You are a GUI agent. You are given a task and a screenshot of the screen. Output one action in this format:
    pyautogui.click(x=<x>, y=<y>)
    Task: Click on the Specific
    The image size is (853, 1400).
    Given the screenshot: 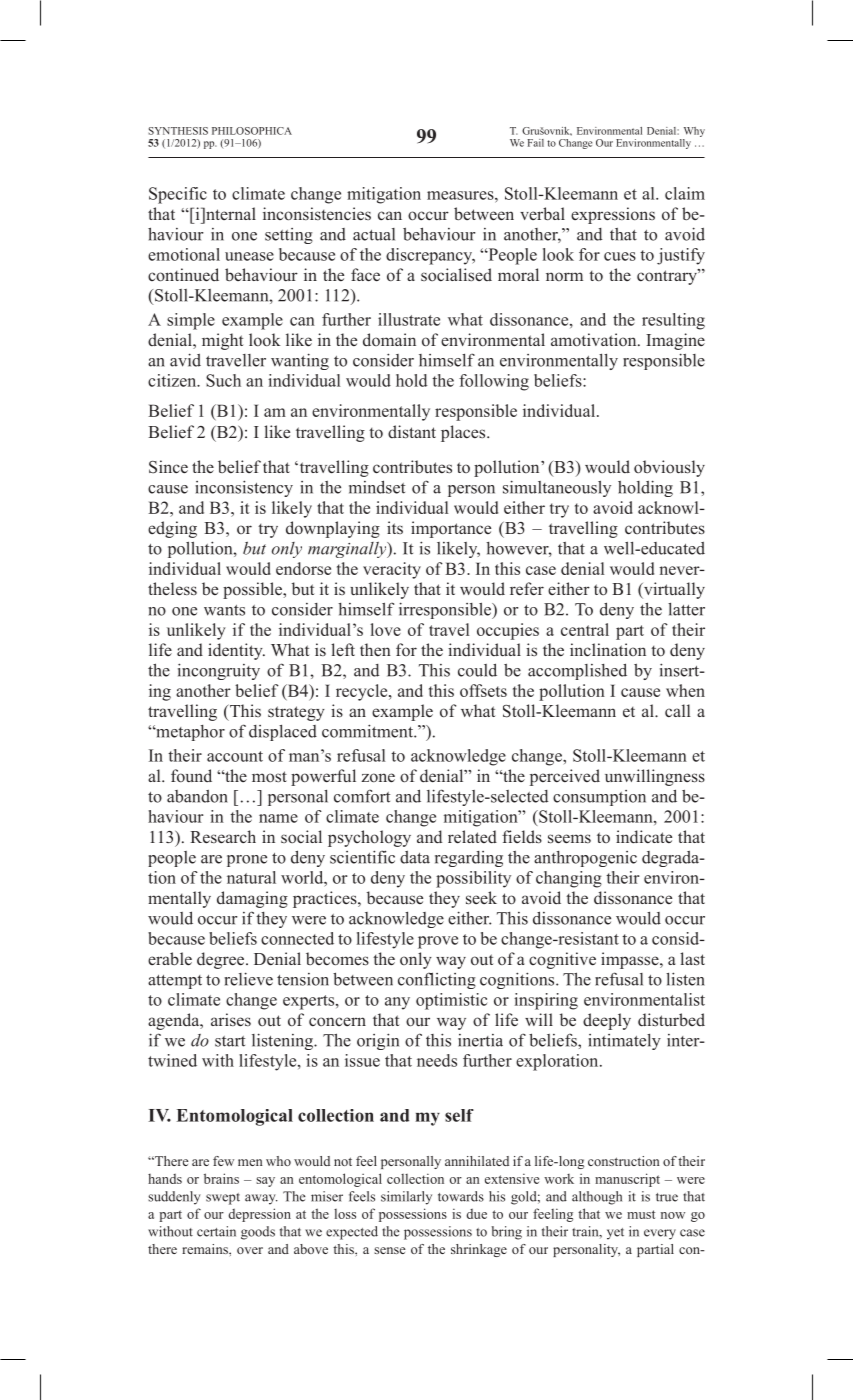 What is the action you would take?
    pyautogui.click(x=178, y=195)
